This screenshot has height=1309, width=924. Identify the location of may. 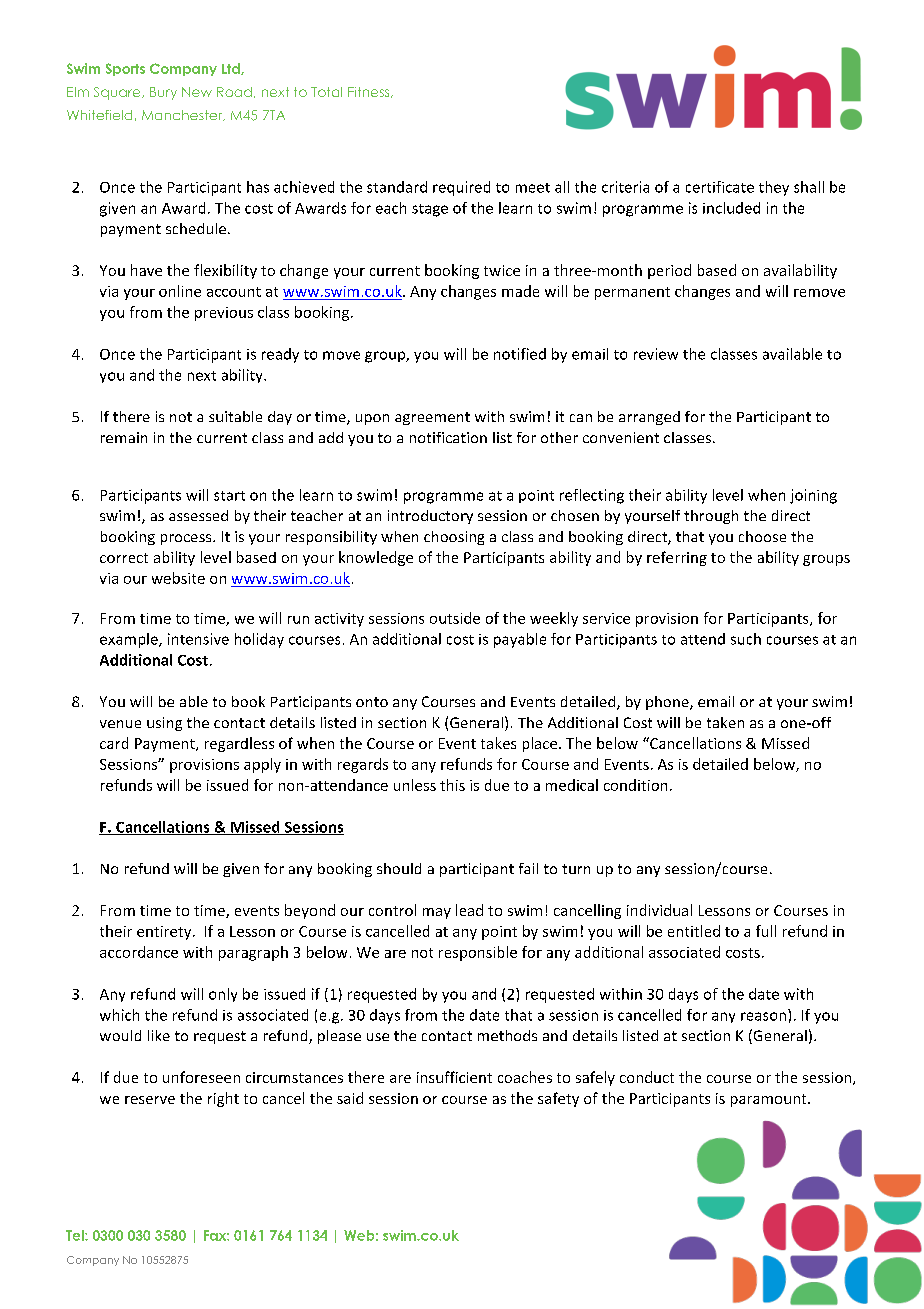
(437, 913).
